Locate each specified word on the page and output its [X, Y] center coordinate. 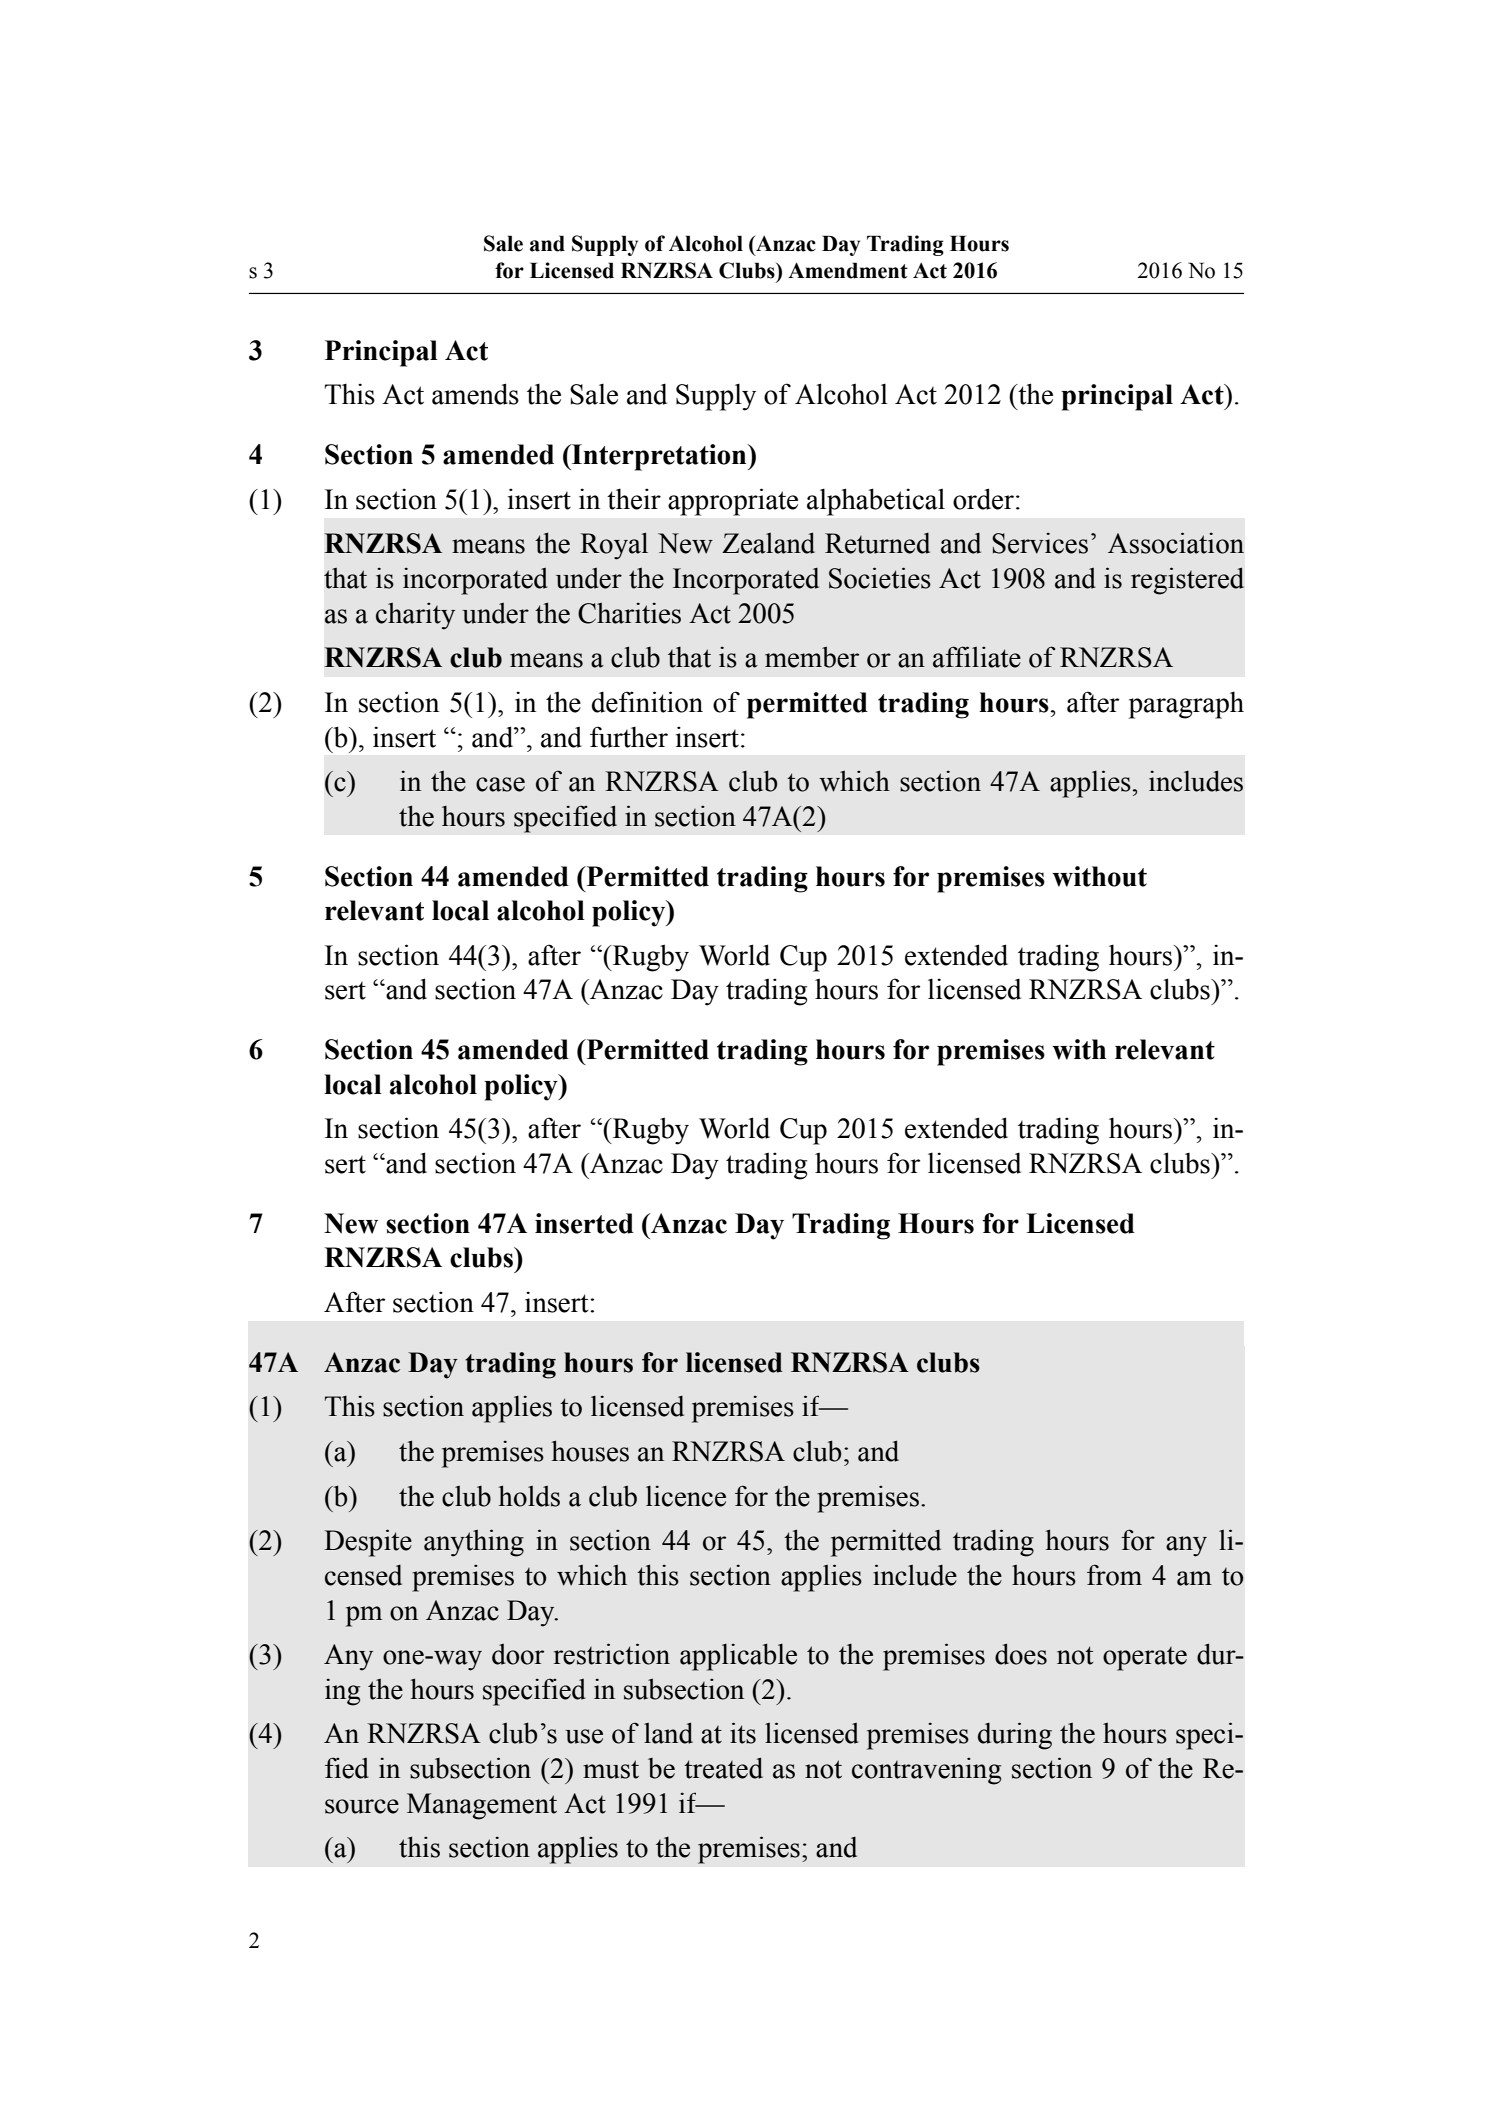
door [518, 1654]
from [1114, 1575]
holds [529, 1496]
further [629, 737]
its [743, 1733]
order [983, 499]
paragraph [1186, 705]
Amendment [848, 270]
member [812, 657]
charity [415, 616]
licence [686, 1496]
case [500, 784]
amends [475, 394]
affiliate [977, 657]
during [1015, 1736]
